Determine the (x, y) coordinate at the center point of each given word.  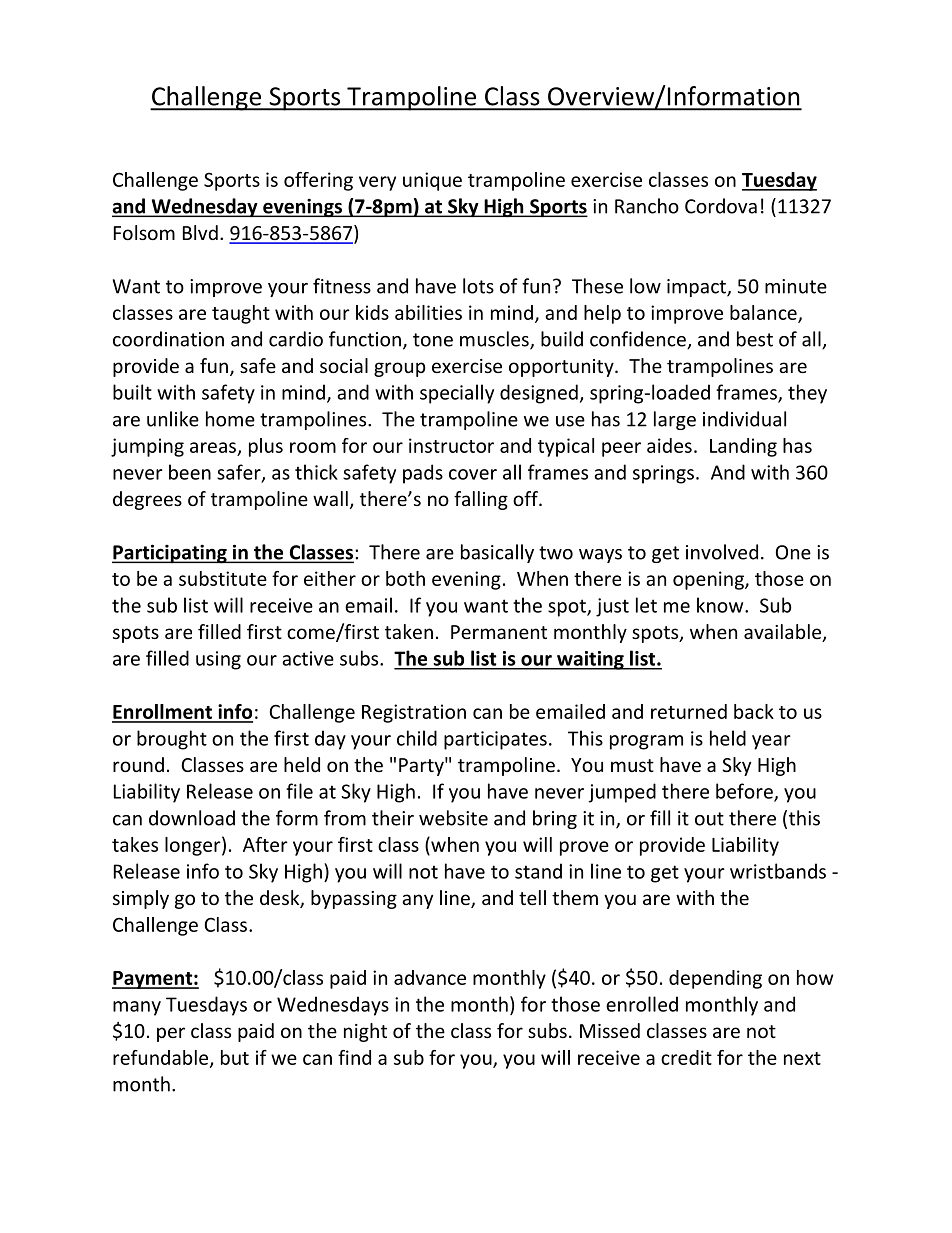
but (235, 1057)
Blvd (200, 232)
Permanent (499, 632)
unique (432, 181)
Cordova (721, 206)
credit (686, 1057)
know (721, 605)
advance (430, 977)
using (218, 660)
